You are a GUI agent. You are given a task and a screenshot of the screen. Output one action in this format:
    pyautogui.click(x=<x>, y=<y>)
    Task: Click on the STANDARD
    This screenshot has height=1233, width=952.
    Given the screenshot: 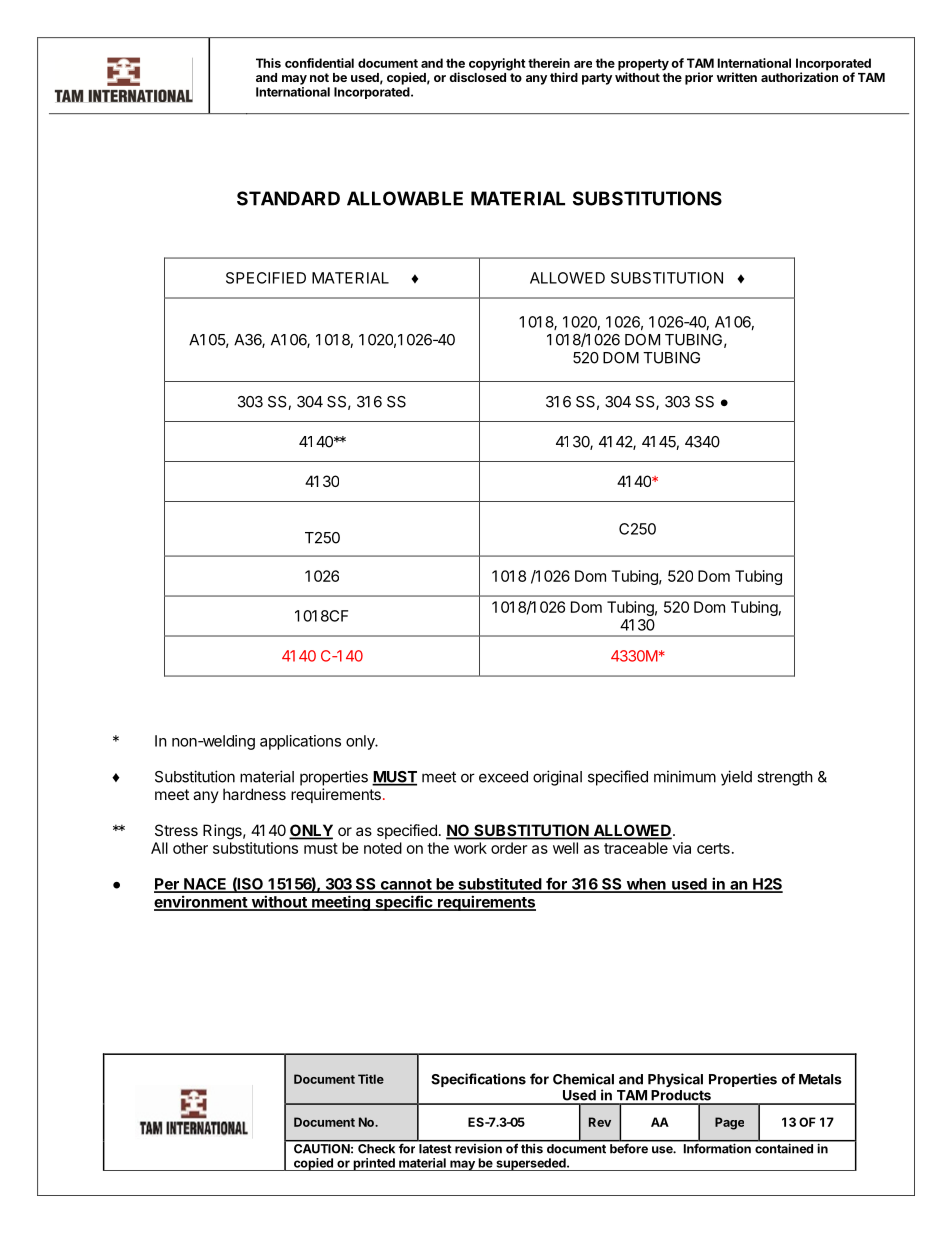 What is the action you would take?
    pyautogui.click(x=288, y=198)
